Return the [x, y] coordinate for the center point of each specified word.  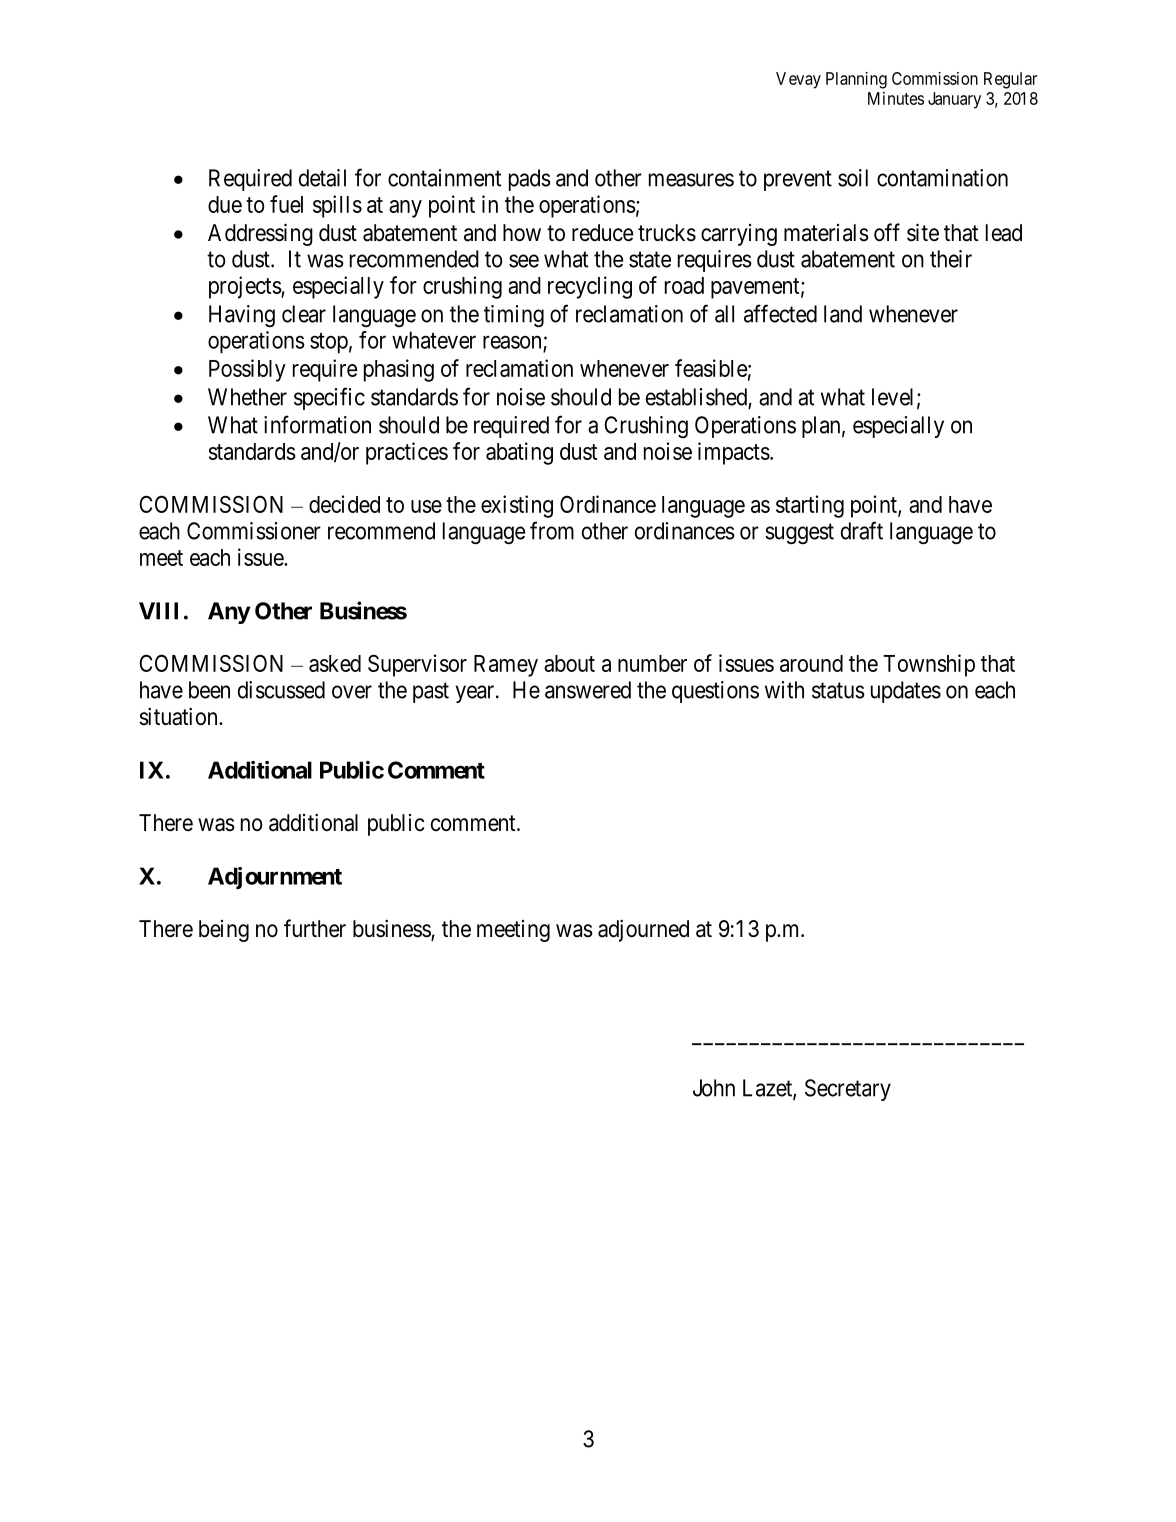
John [714, 1088]
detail [322, 178]
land [843, 314]
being [224, 931]
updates [906, 692]
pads [530, 180]
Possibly [247, 370]
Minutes [896, 98]
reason [512, 342]
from [552, 530]
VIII [158, 611]
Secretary [848, 1090]
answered [588, 690]
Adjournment [275, 878]
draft [862, 530]
